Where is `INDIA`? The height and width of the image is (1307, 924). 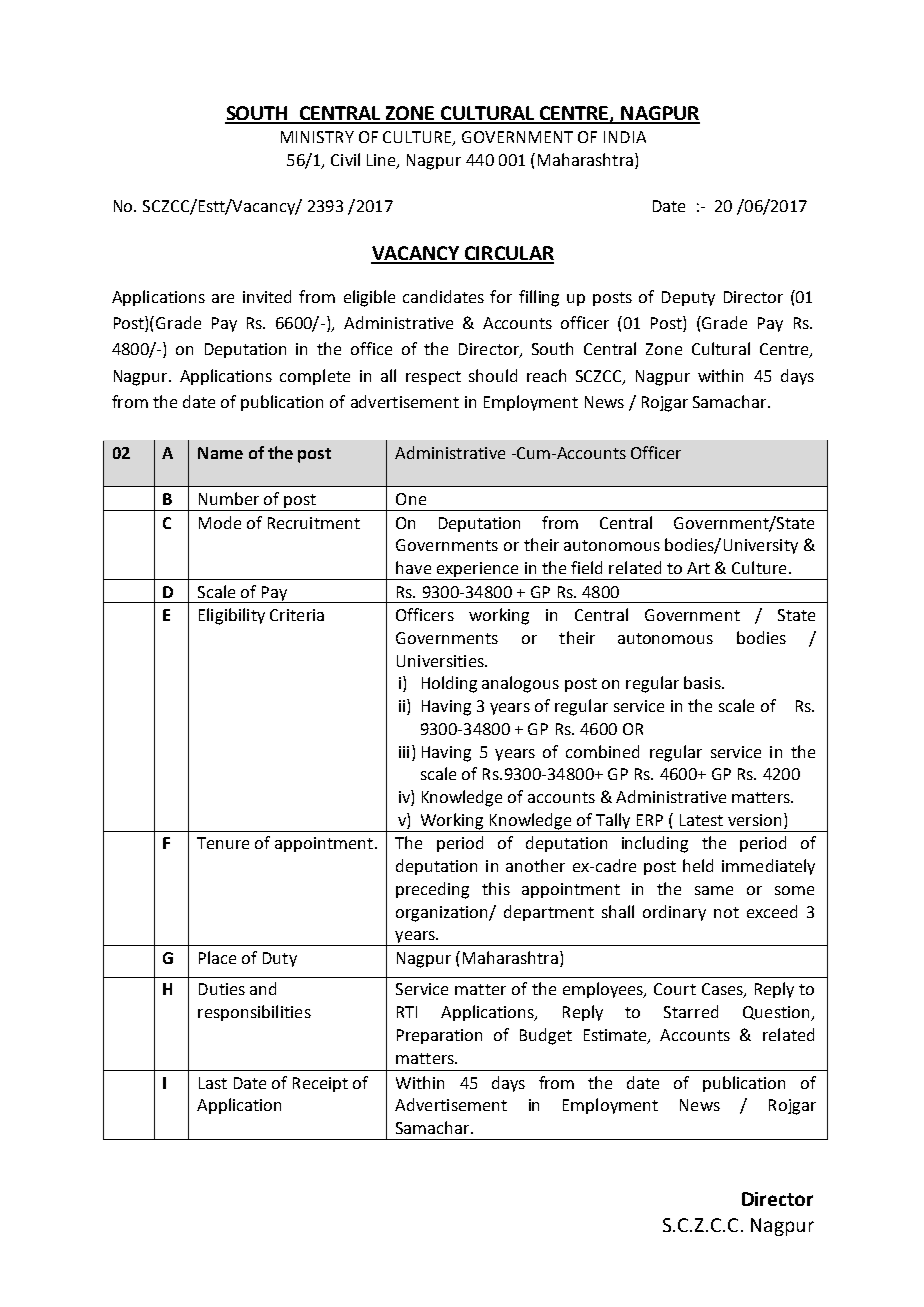 INDIA is located at coordinates (625, 137).
